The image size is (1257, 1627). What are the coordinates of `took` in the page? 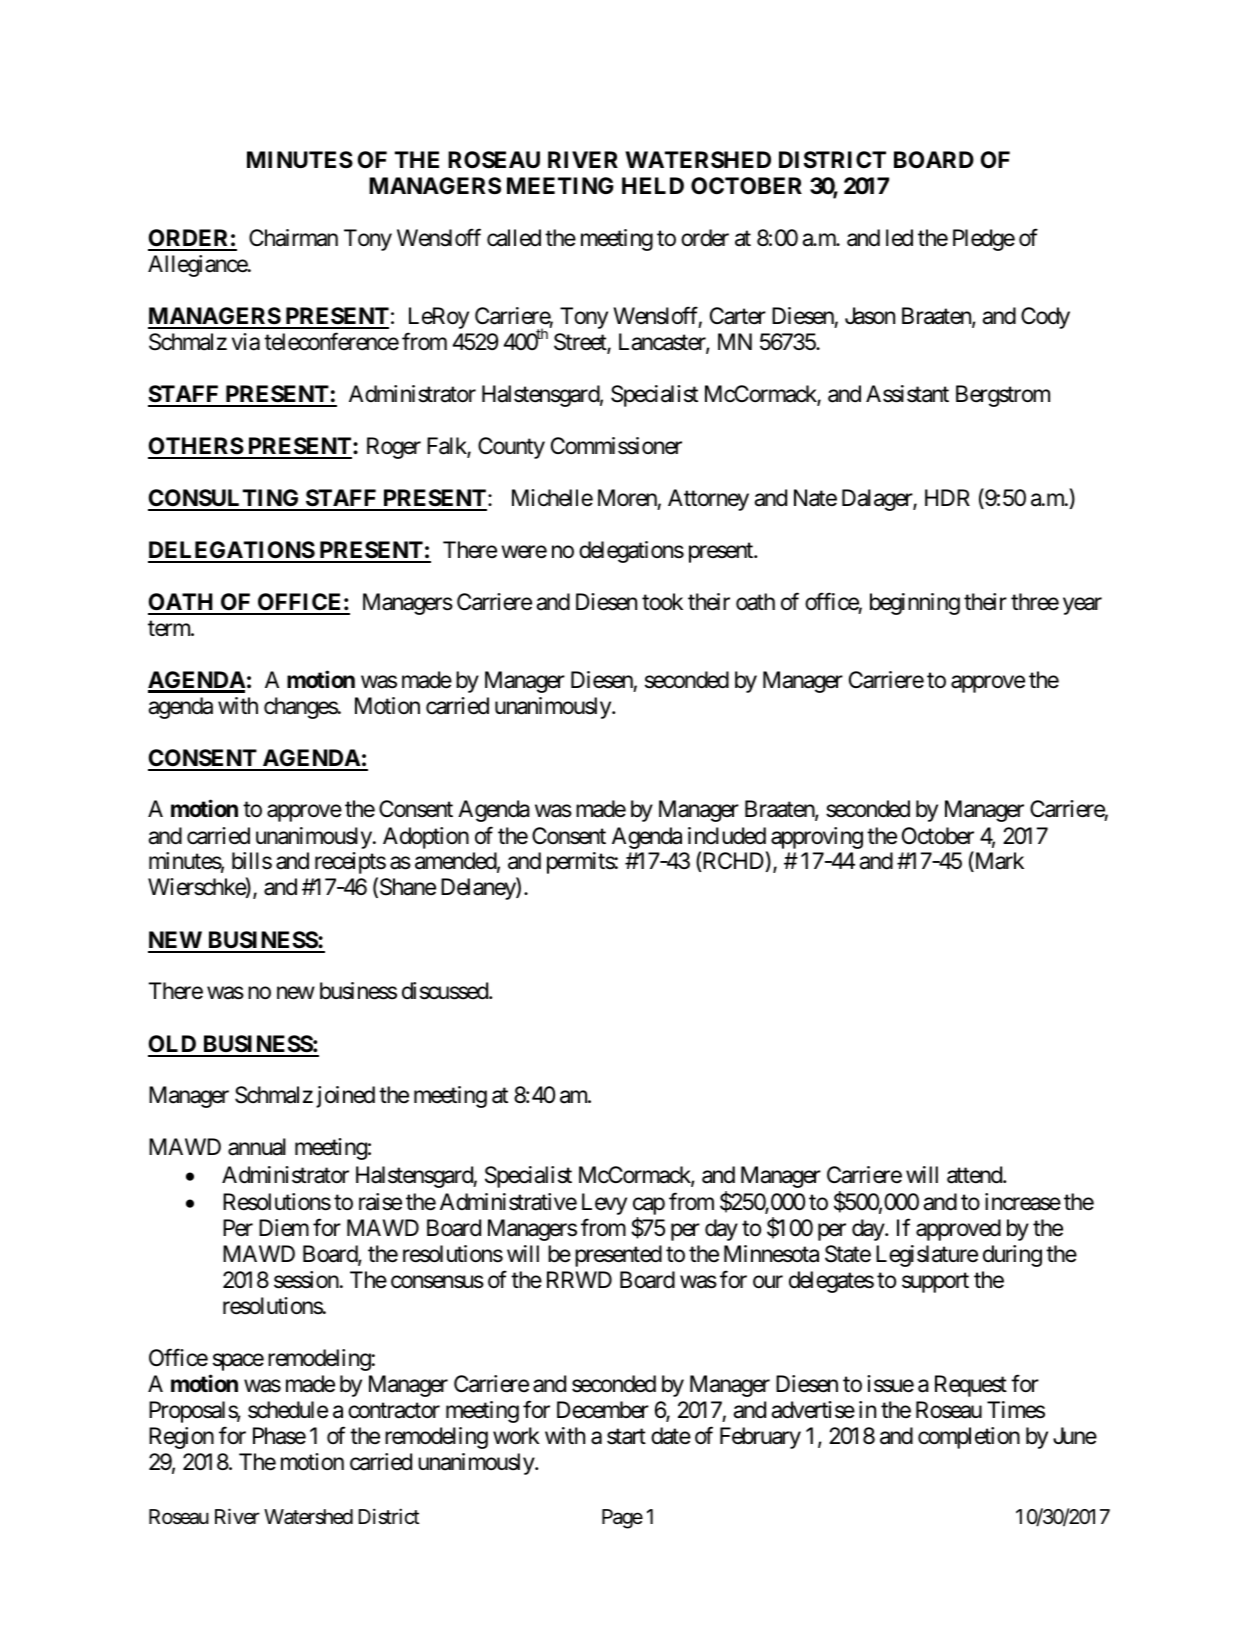 It's located at (662, 602).
